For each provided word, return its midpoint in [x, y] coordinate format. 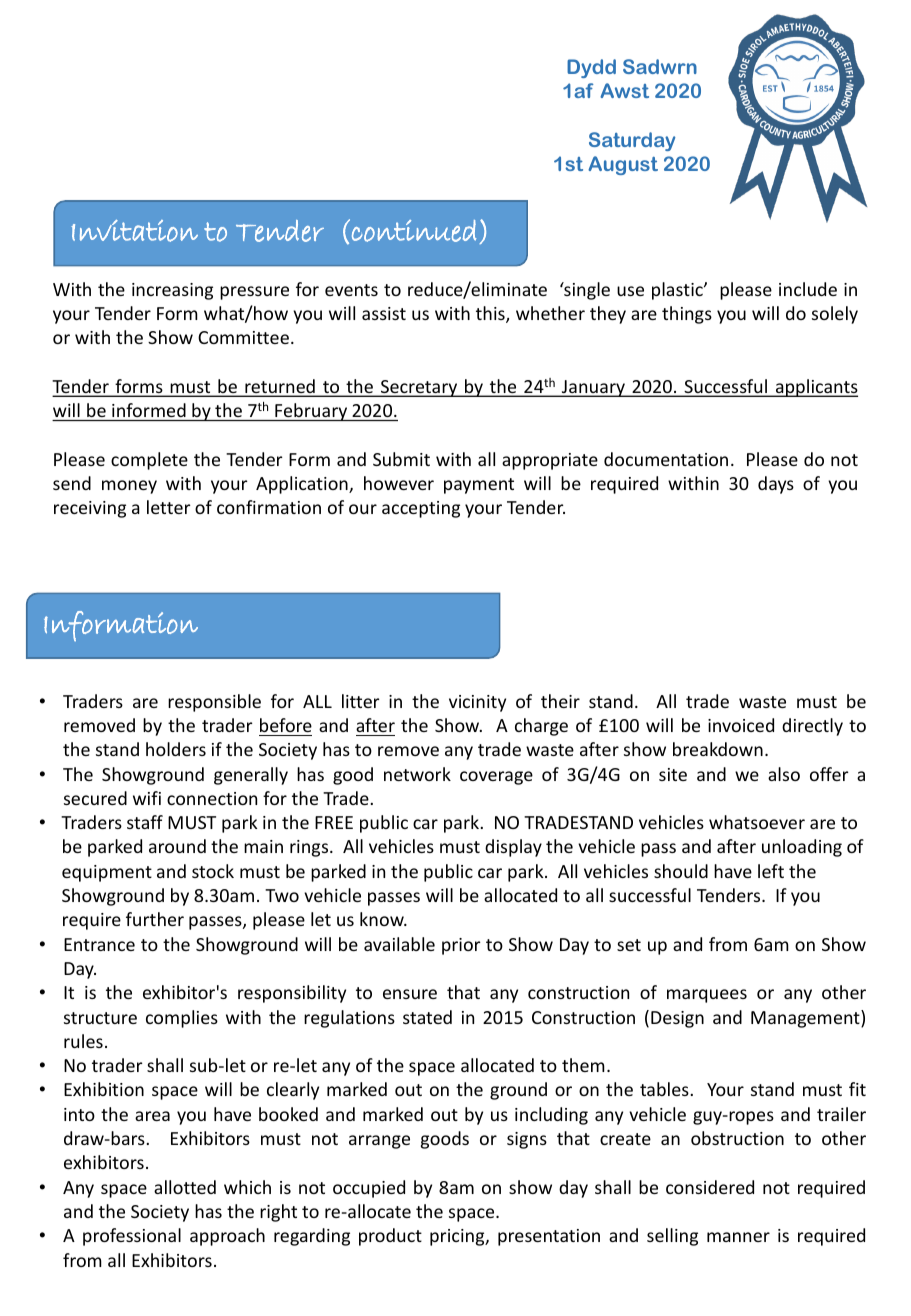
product [390, 1237]
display [513, 848]
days [776, 485]
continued [414, 231]
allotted [185, 1187]
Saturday [632, 141]
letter [169, 507]
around [177, 846]
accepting [421, 509]
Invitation [134, 231]
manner [738, 1237]
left [771, 871]
